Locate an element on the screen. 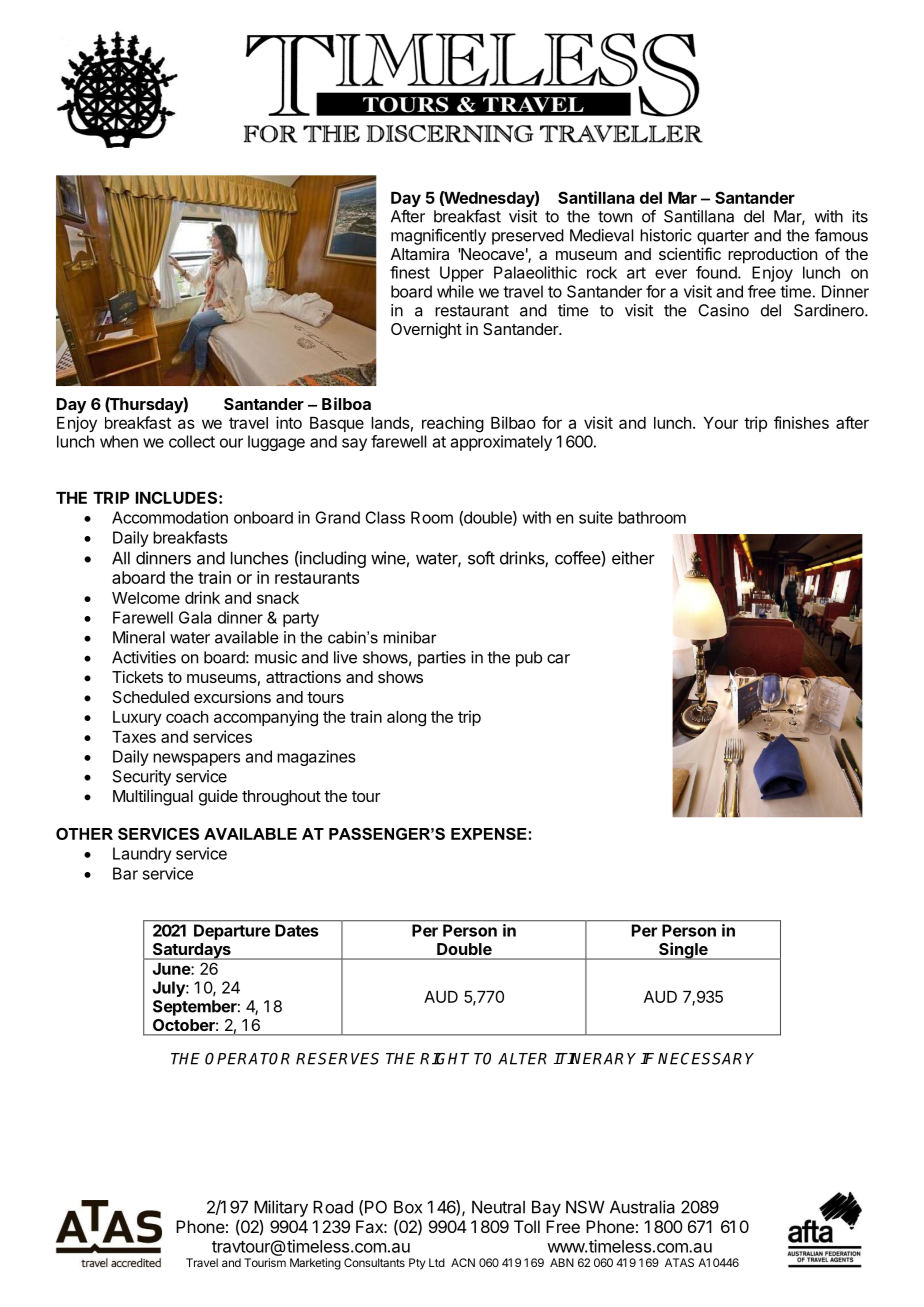 This screenshot has height=1307, width=924. magnificently is located at coordinates (438, 236).
